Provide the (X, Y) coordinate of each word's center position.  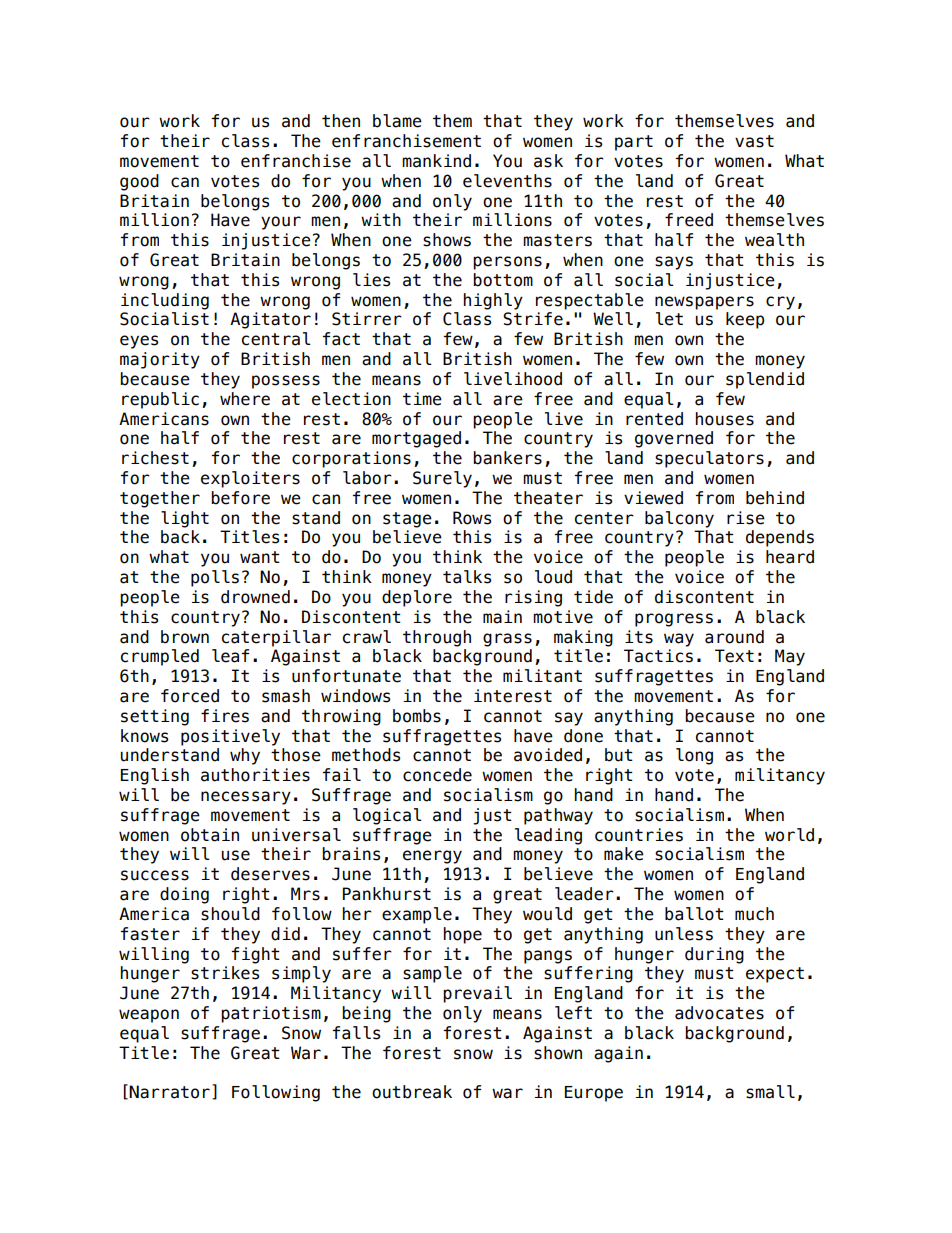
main (502, 617)
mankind (436, 161)
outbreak (412, 1092)
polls (215, 578)
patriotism (271, 1014)
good (139, 182)
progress (674, 620)
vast (754, 141)
